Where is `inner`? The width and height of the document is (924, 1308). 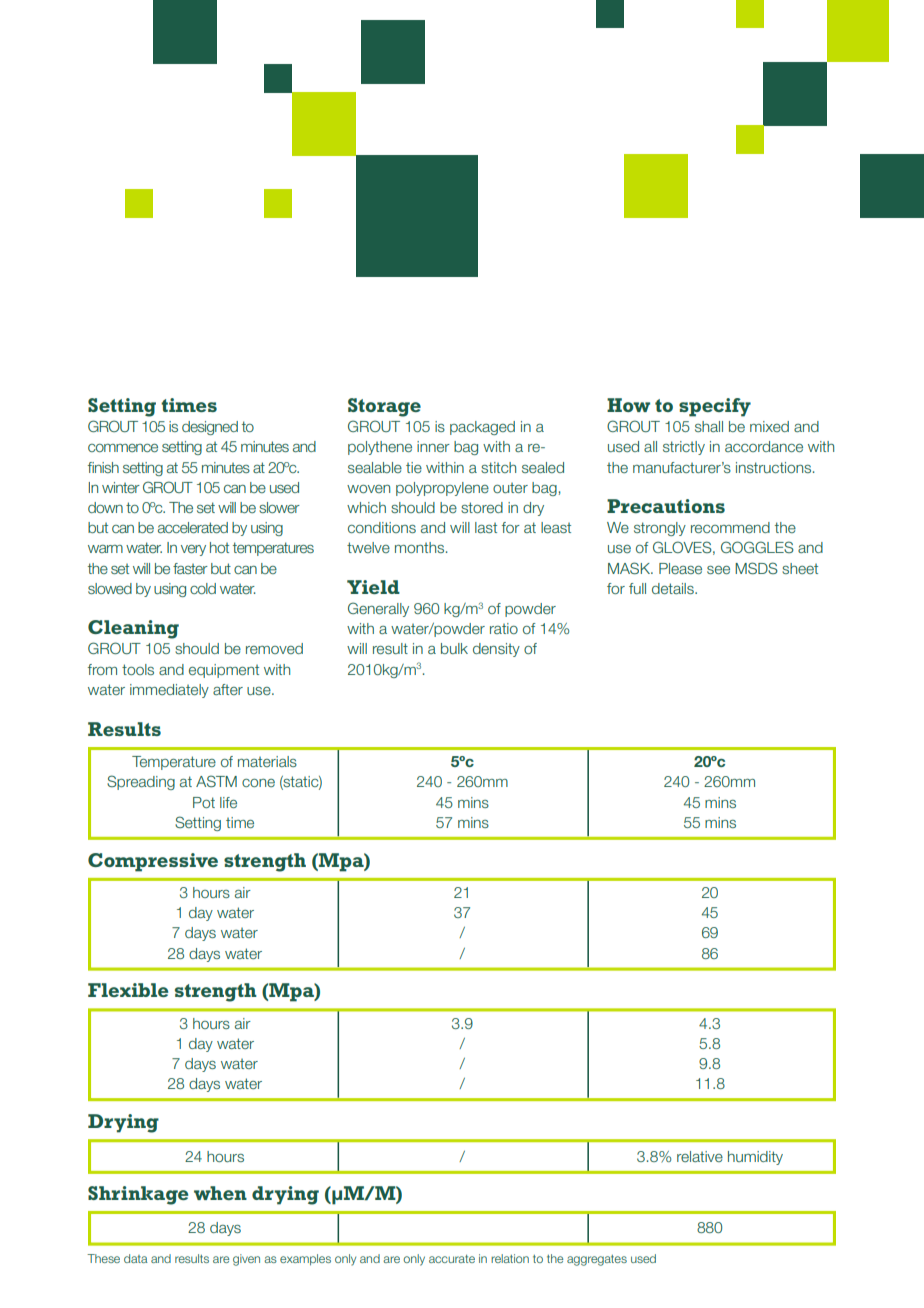 inner is located at coordinates (433, 446).
